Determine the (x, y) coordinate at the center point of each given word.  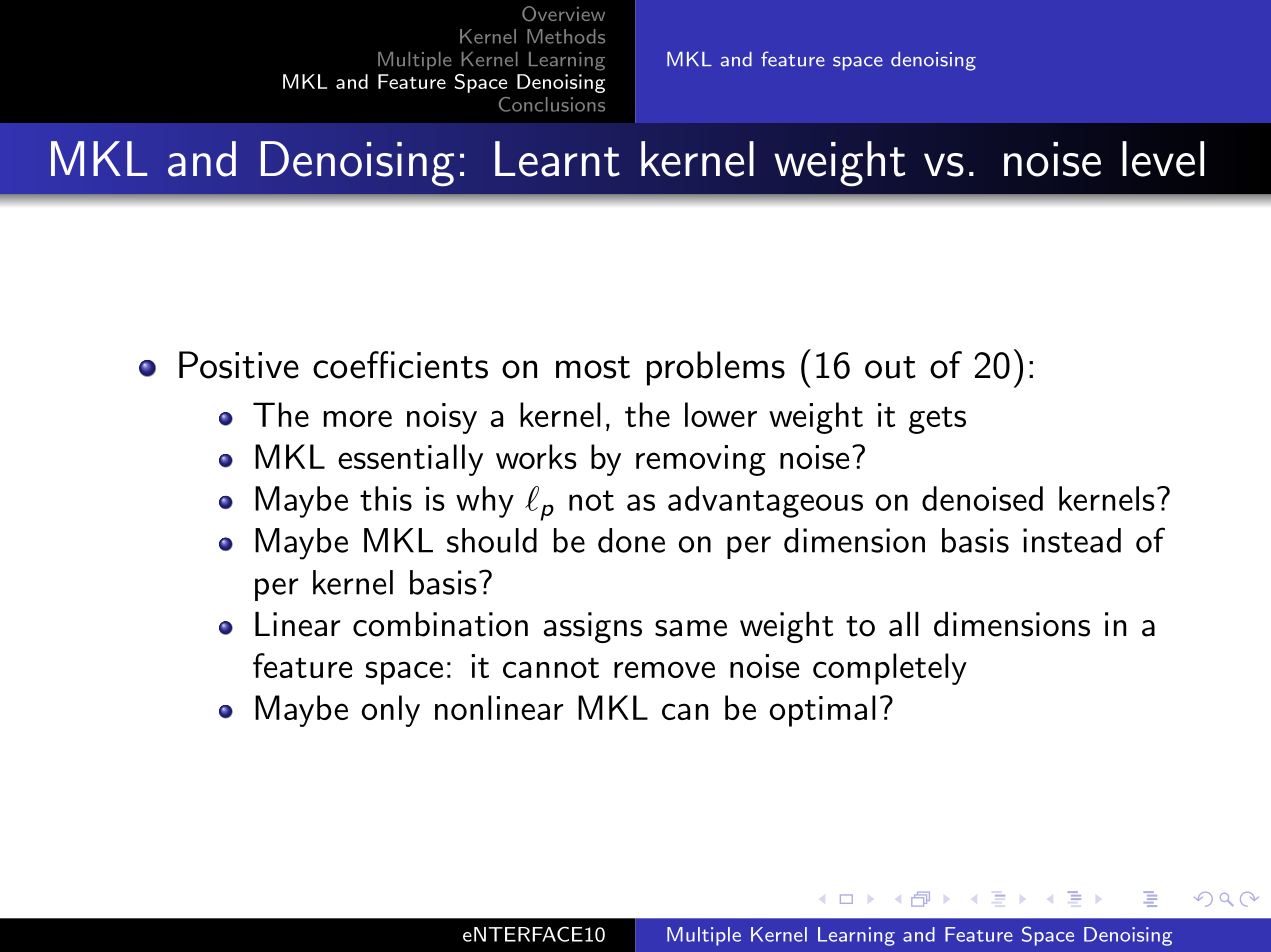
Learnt (557, 159)
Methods (566, 36)
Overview (563, 14)
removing (701, 460)
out (890, 367)
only (391, 711)
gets (937, 420)
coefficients (400, 365)
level (1163, 159)
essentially (410, 460)
